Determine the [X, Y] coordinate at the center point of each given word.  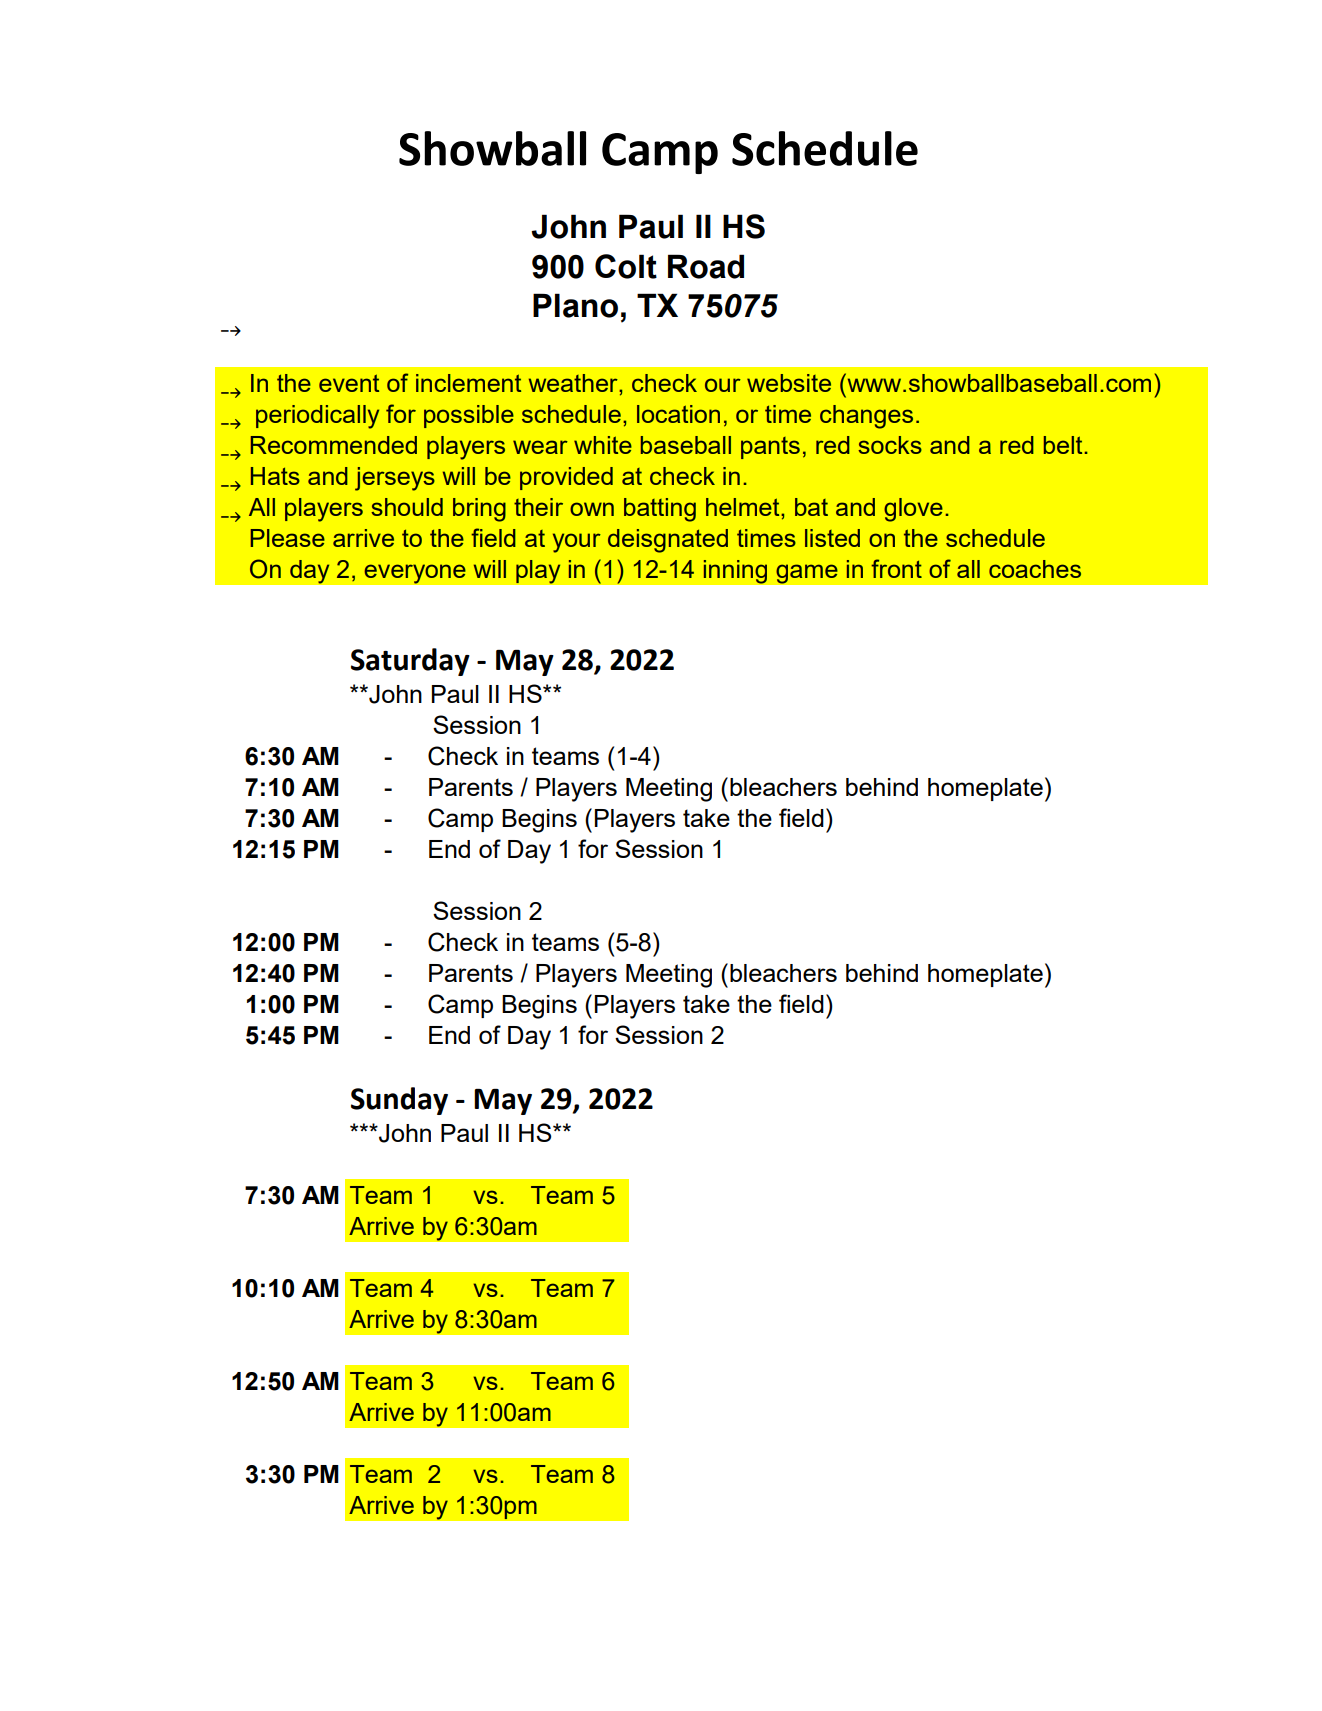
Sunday [399, 1101]
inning [735, 571]
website [789, 383]
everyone [415, 574]
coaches [1035, 569]
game [807, 574]
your [577, 543]
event [349, 383]
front [896, 568]
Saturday [410, 662]
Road [706, 266]
